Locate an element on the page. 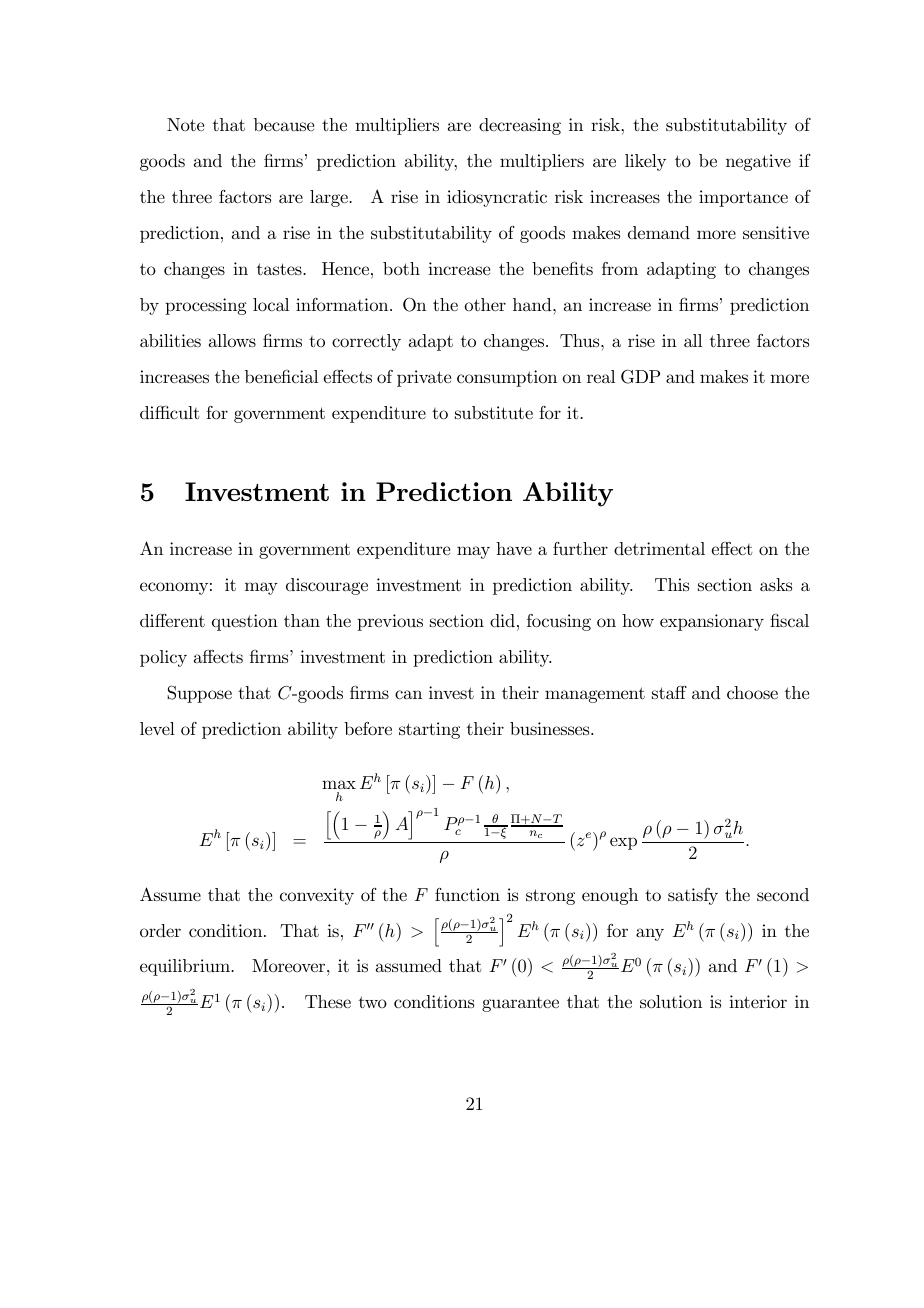 The height and width of the image is (1308, 924). Note is located at coordinates (185, 124).
